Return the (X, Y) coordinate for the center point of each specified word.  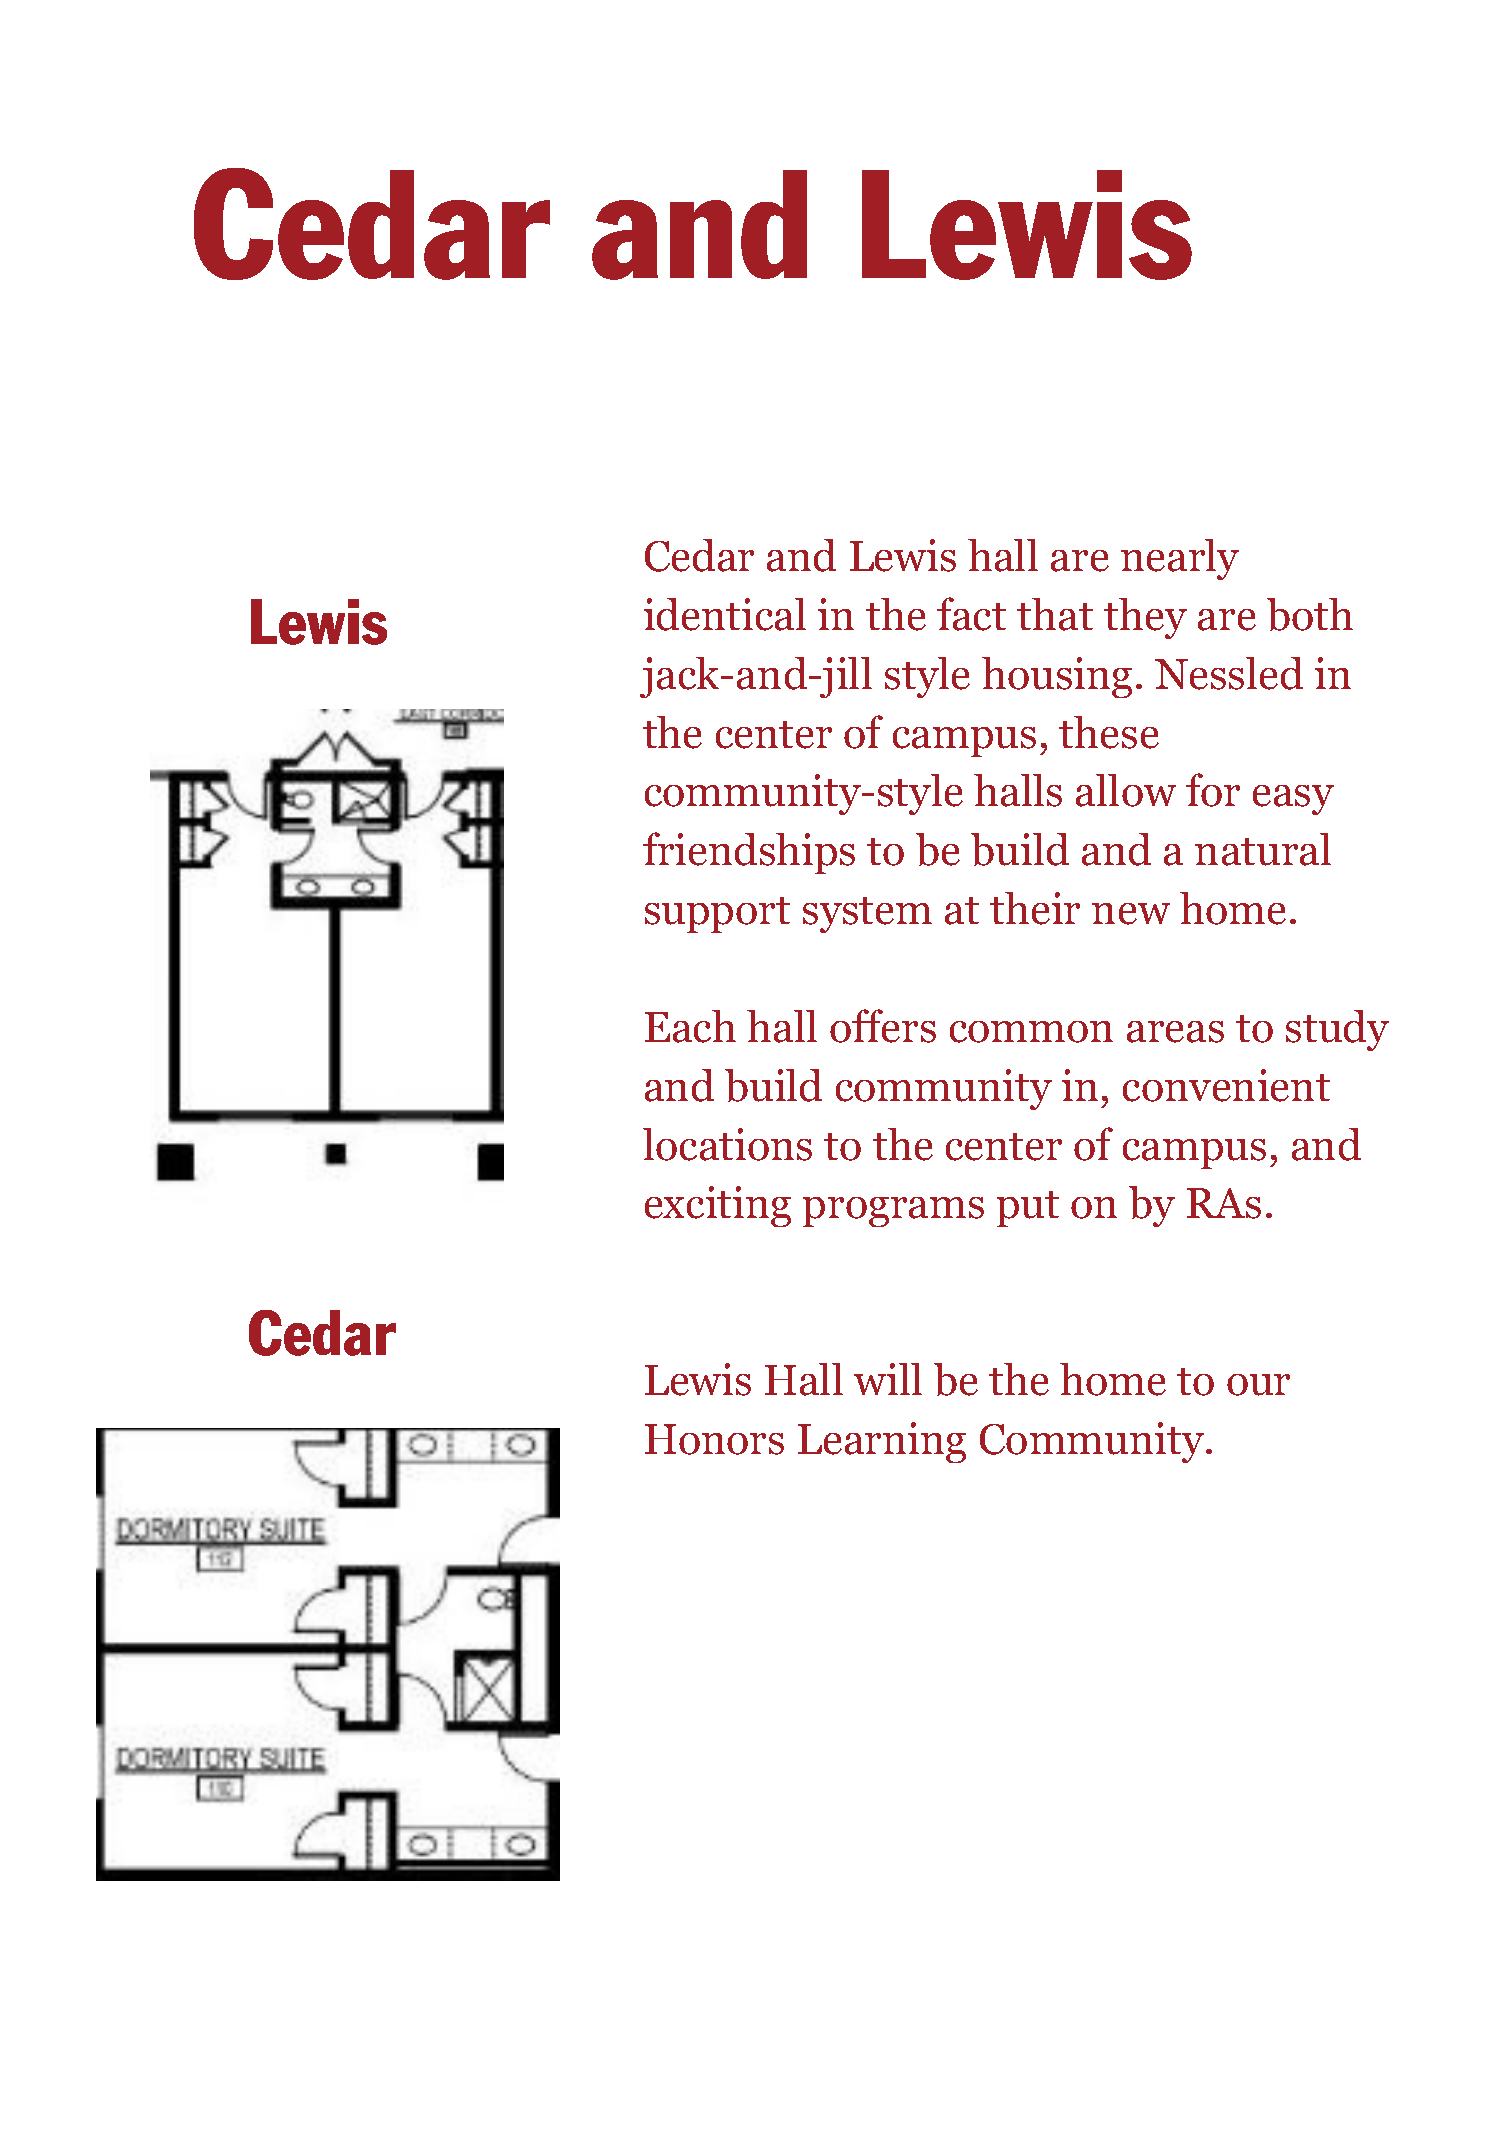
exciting (718, 1206)
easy (1293, 800)
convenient (1226, 1085)
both (1310, 614)
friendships (749, 853)
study (1337, 1030)
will (888, 1379)
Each (690, 1026)
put (1028, 1209)
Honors (714, 1439)
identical (725, 614)
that (1055, 614)
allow (1126, 790)
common (1031, 1032)
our (1258, 1385)
